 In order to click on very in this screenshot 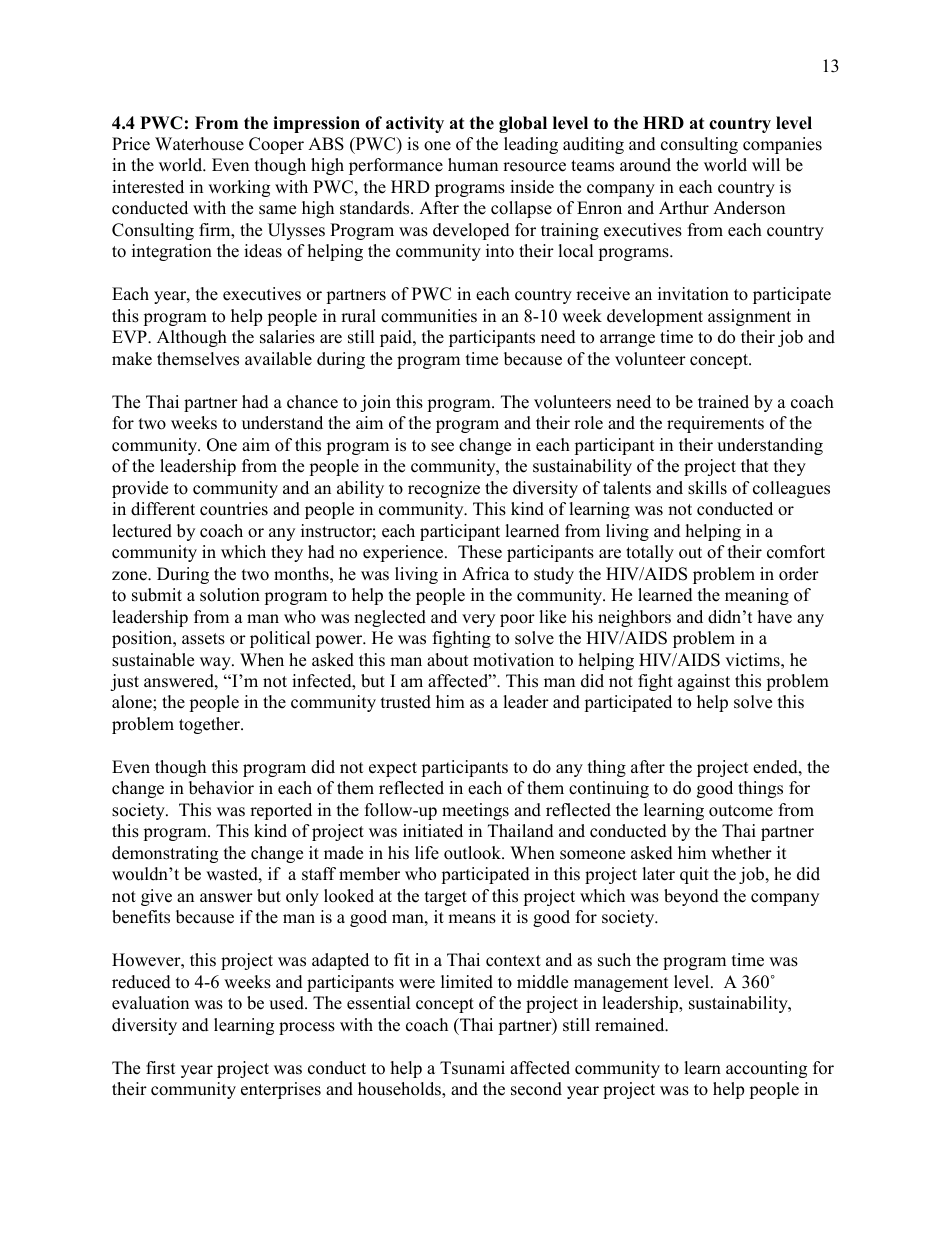, I will do `click(478, 620)`.
